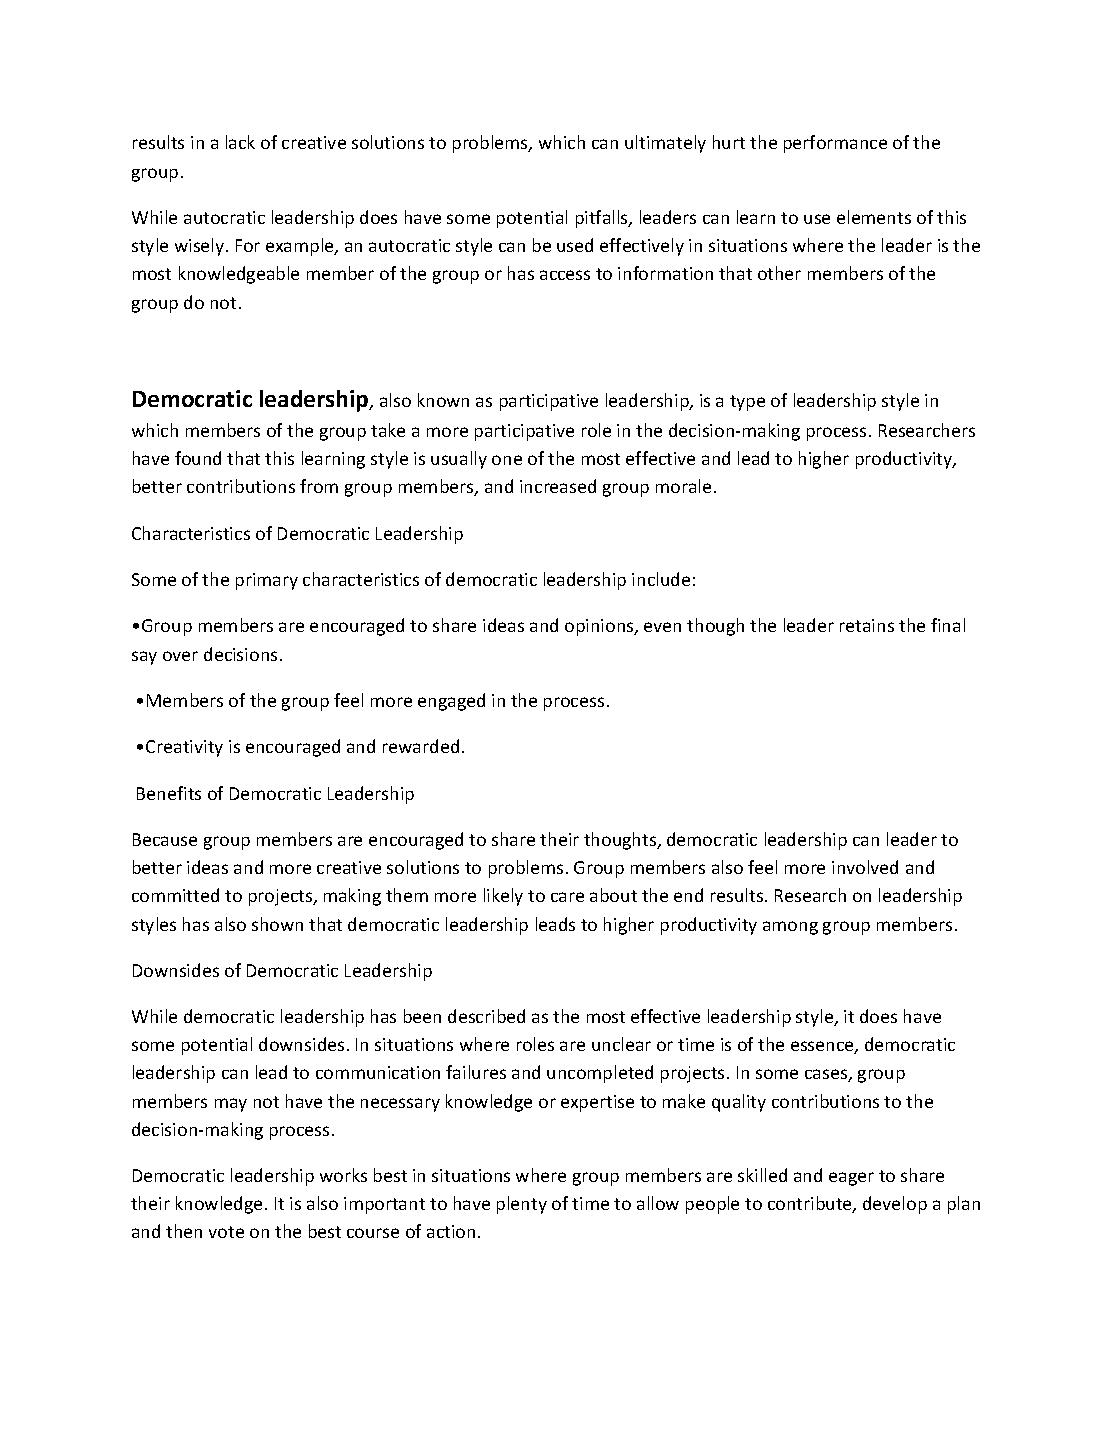 The height and width of the page is (1443, 1115). I want to click on lack, so click(240, 142).
